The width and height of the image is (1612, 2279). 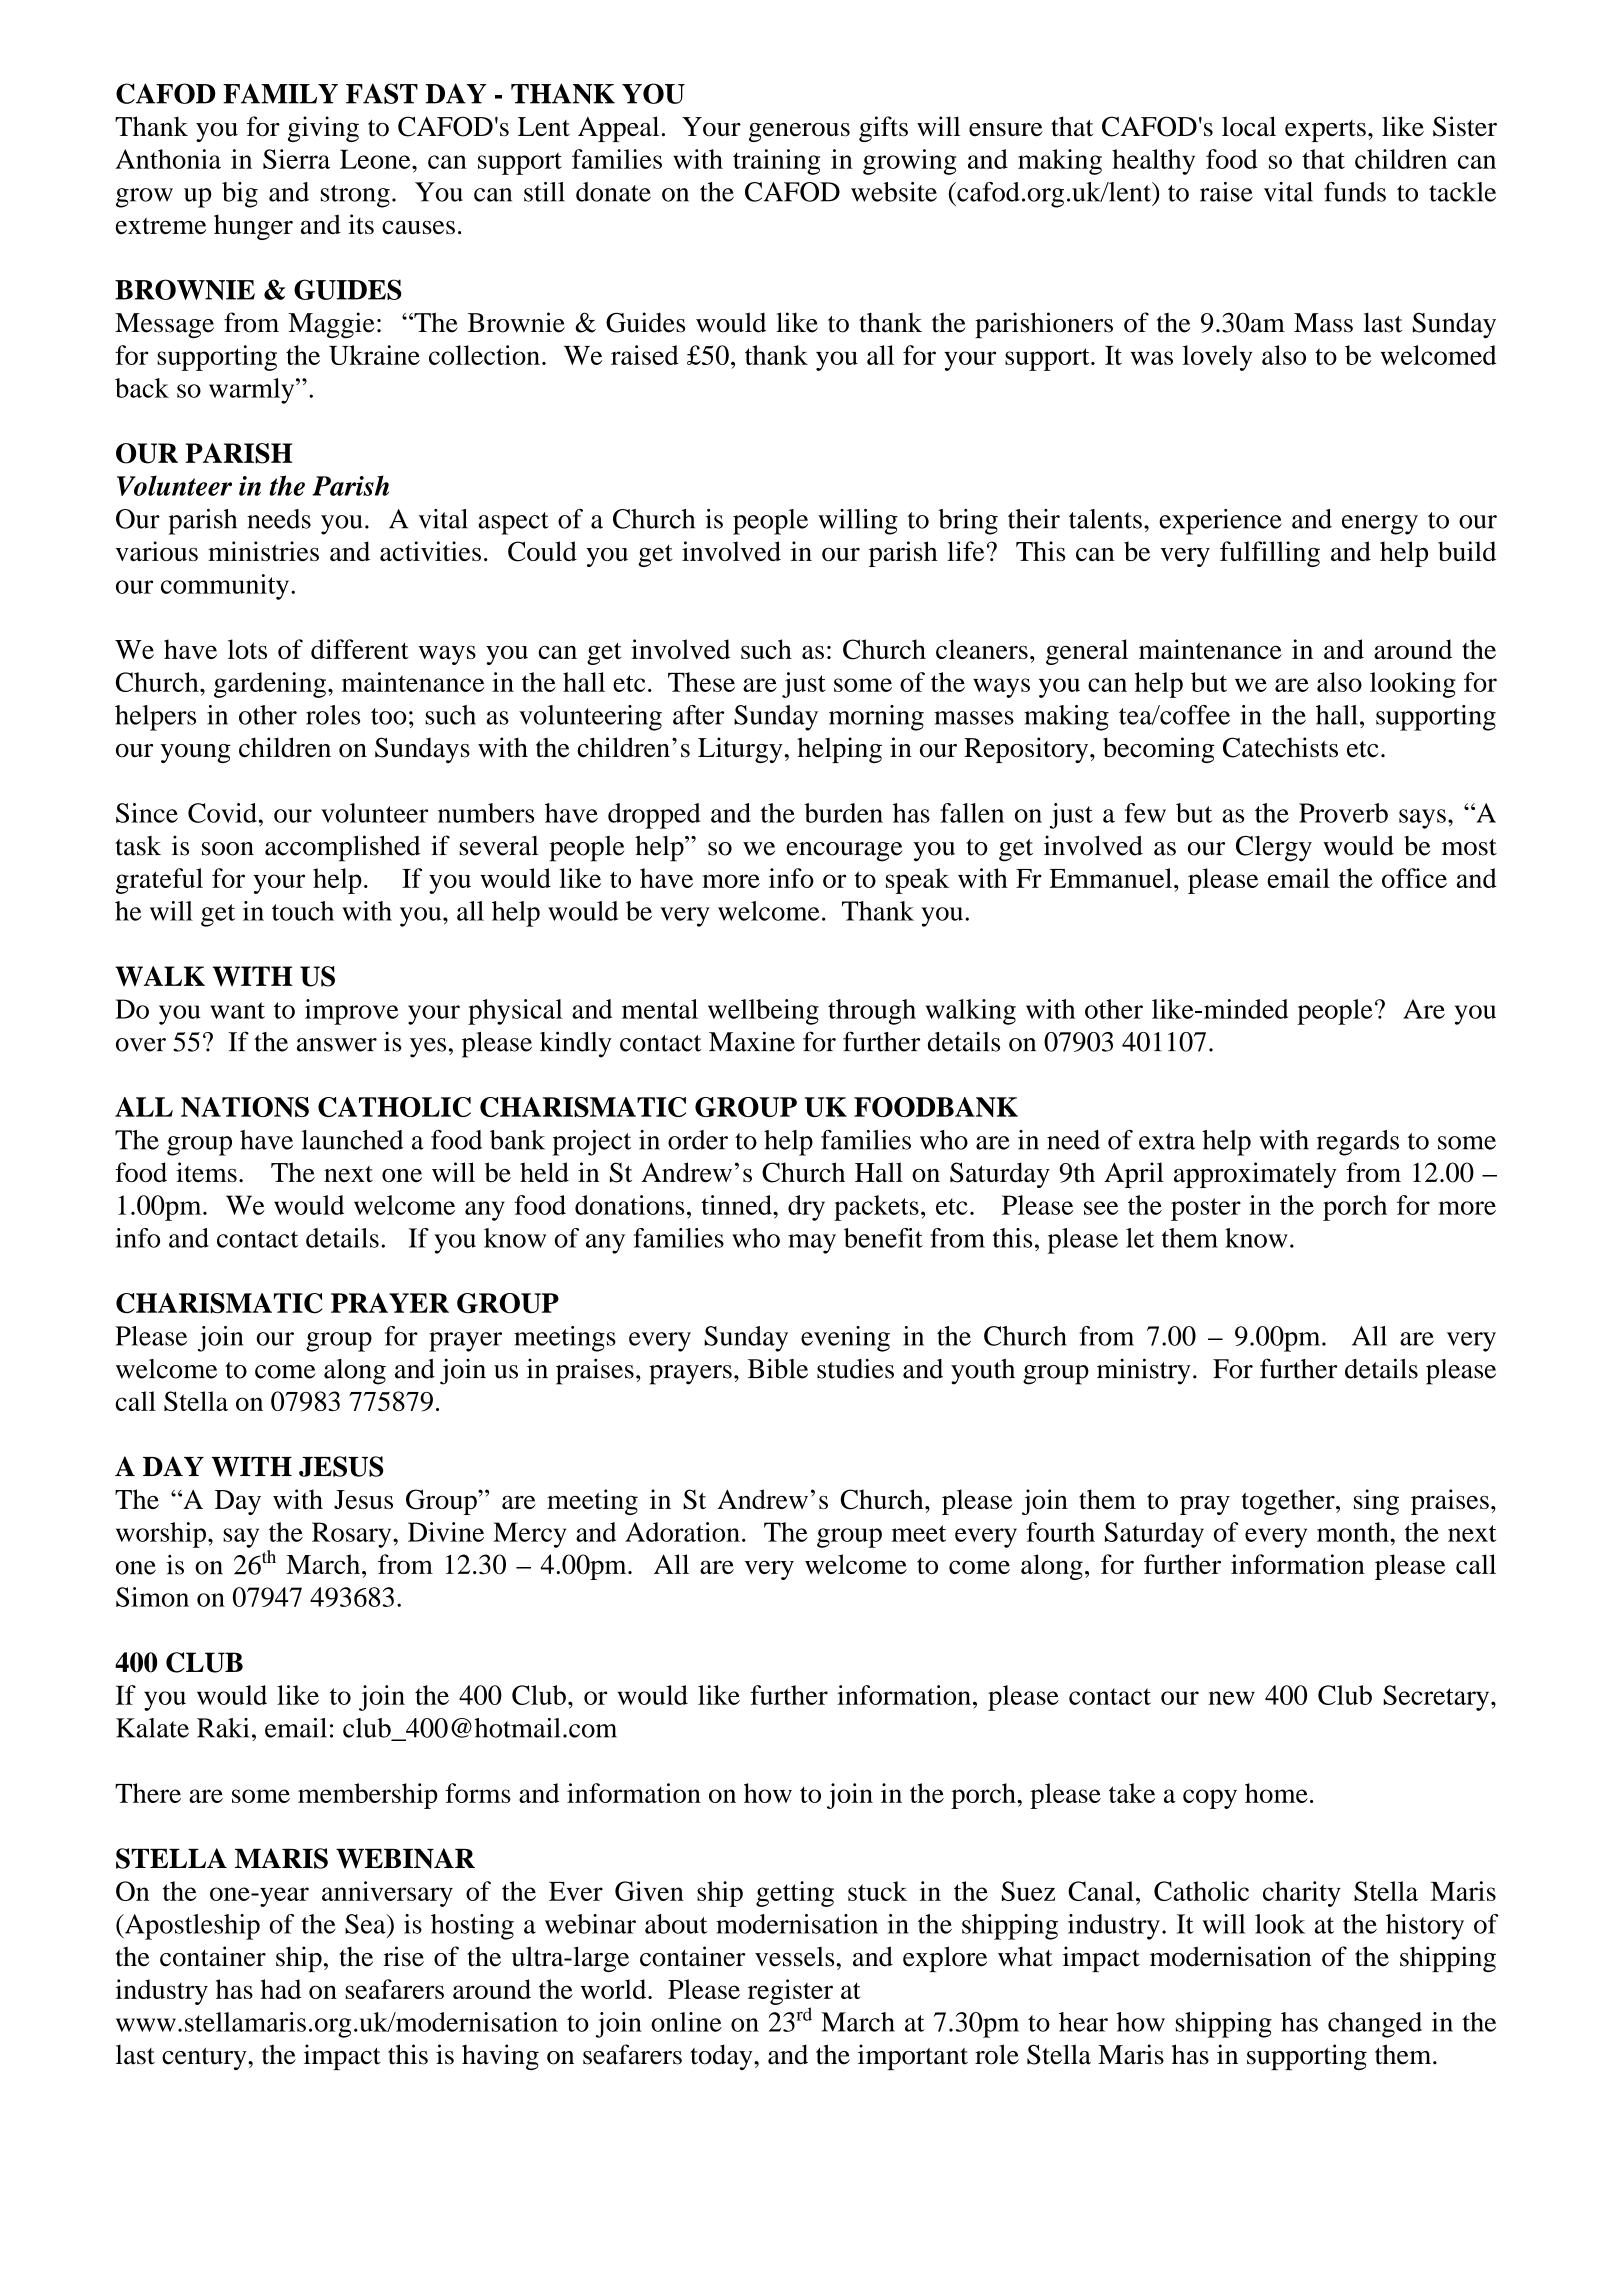 I want to click on answer, so click(x=337, y=1045).
